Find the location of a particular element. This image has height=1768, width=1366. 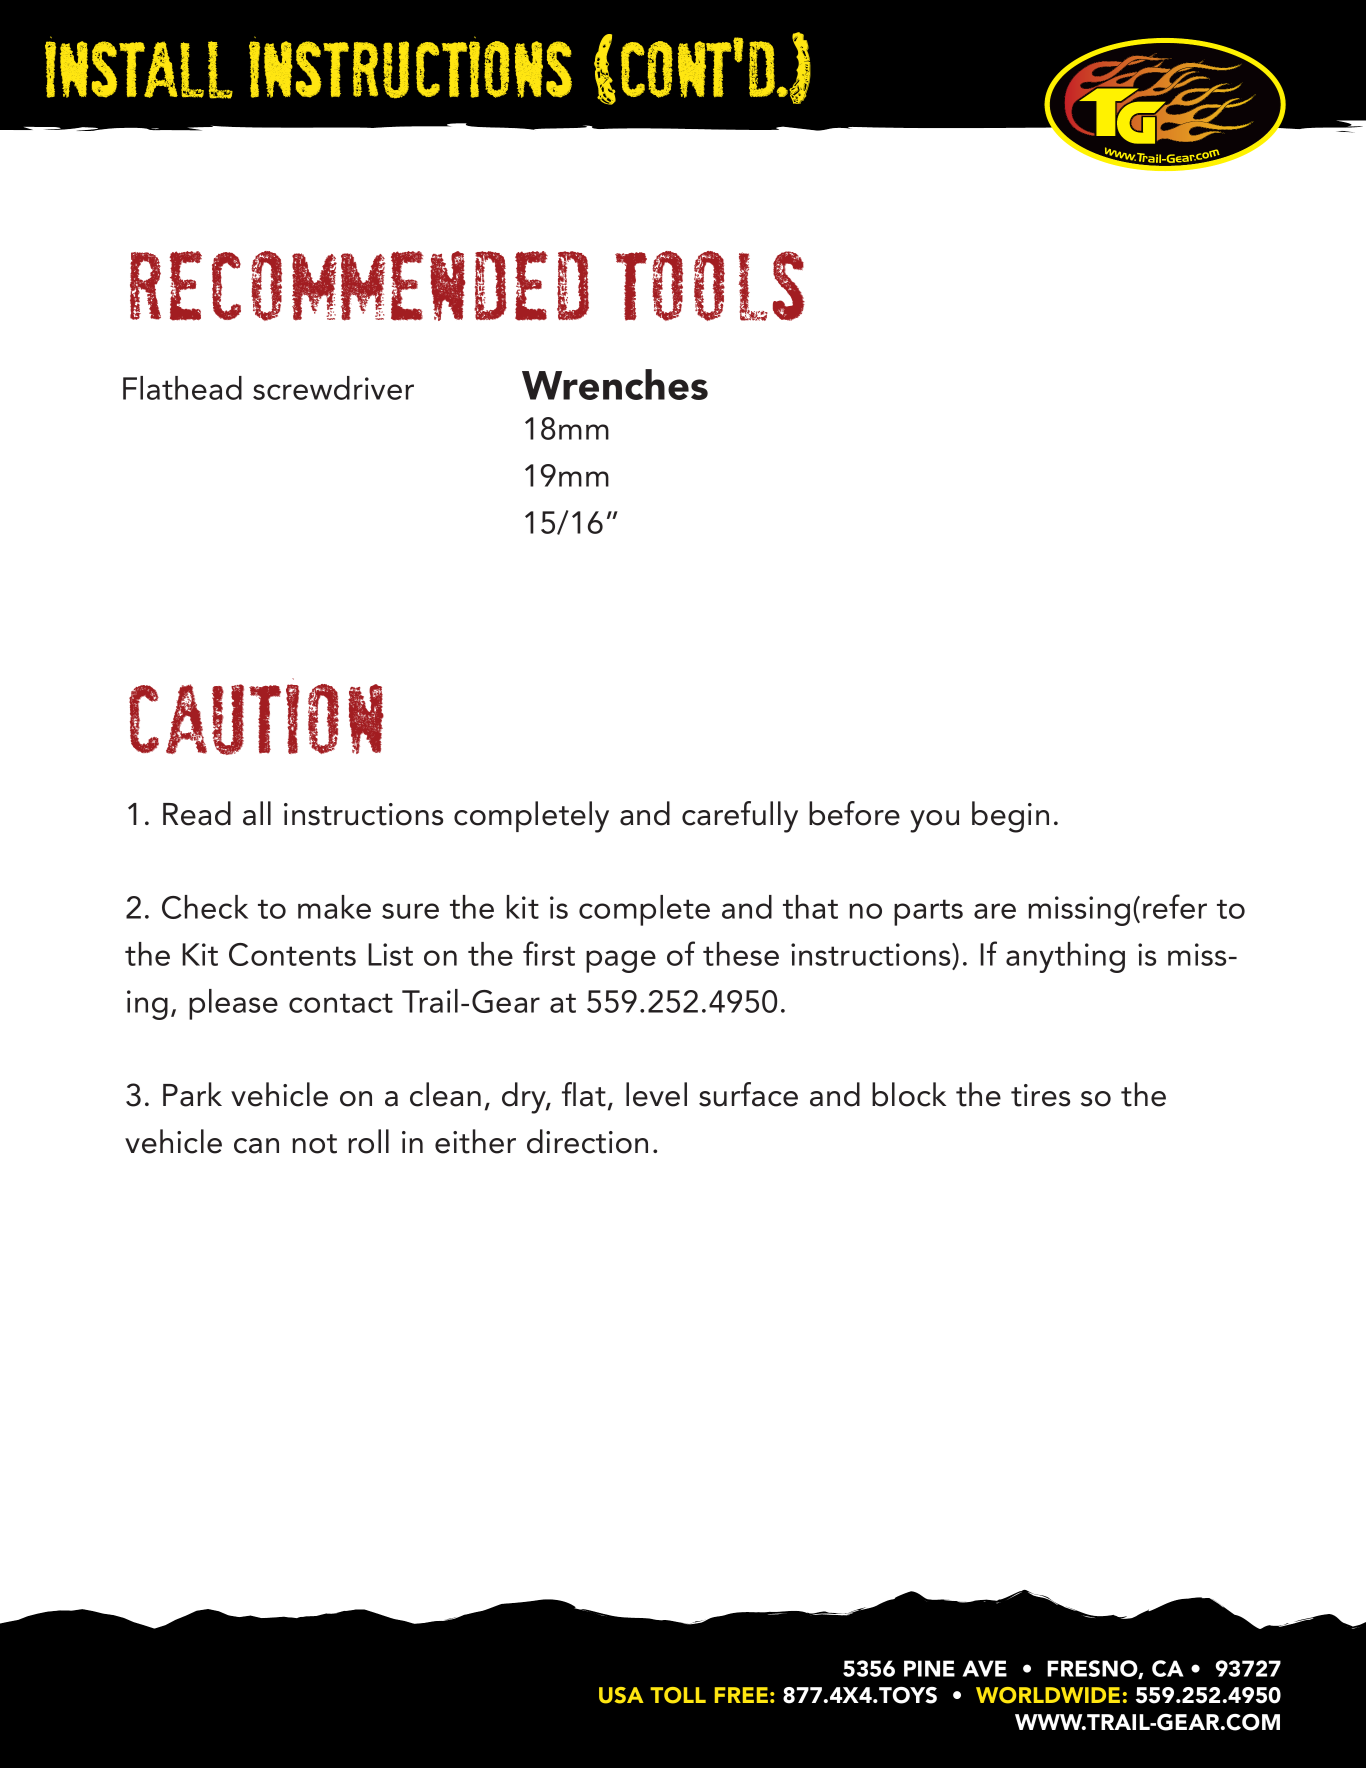

you is located at coordinates (934, 821).
